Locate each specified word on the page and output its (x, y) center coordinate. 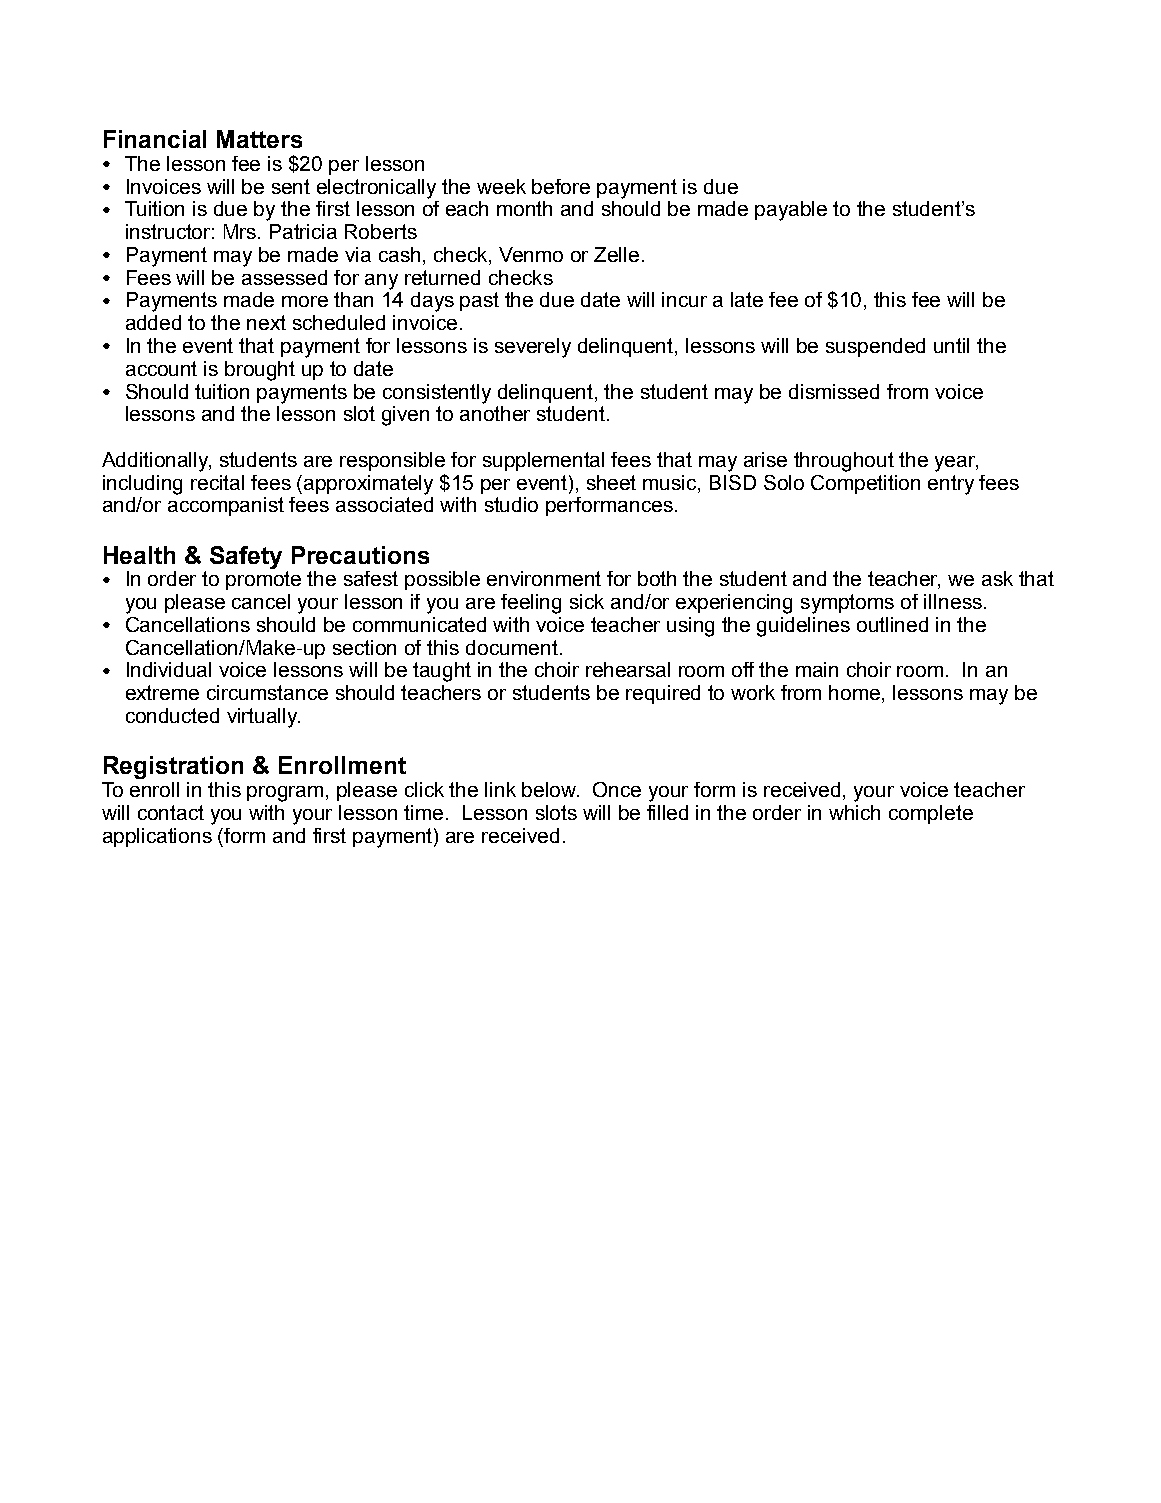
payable (791, 211)
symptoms (847, 604)
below (550, 789)
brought (260, 371)
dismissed (834, 391)
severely (533, 348)
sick (587, 601)
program (285, 794)
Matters (259, 139)
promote (263, 580)
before (561, 186)
